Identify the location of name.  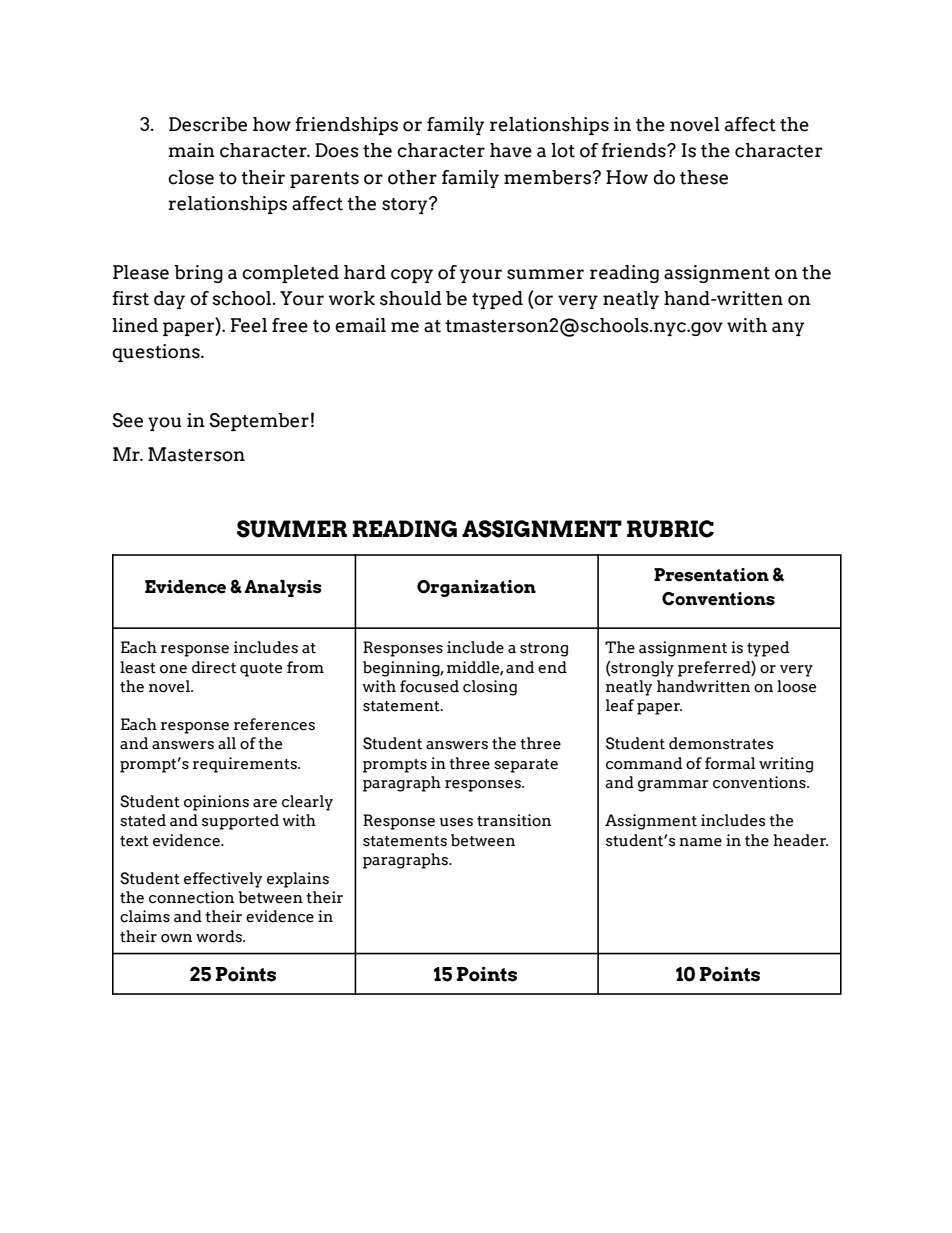
(700, 842).
